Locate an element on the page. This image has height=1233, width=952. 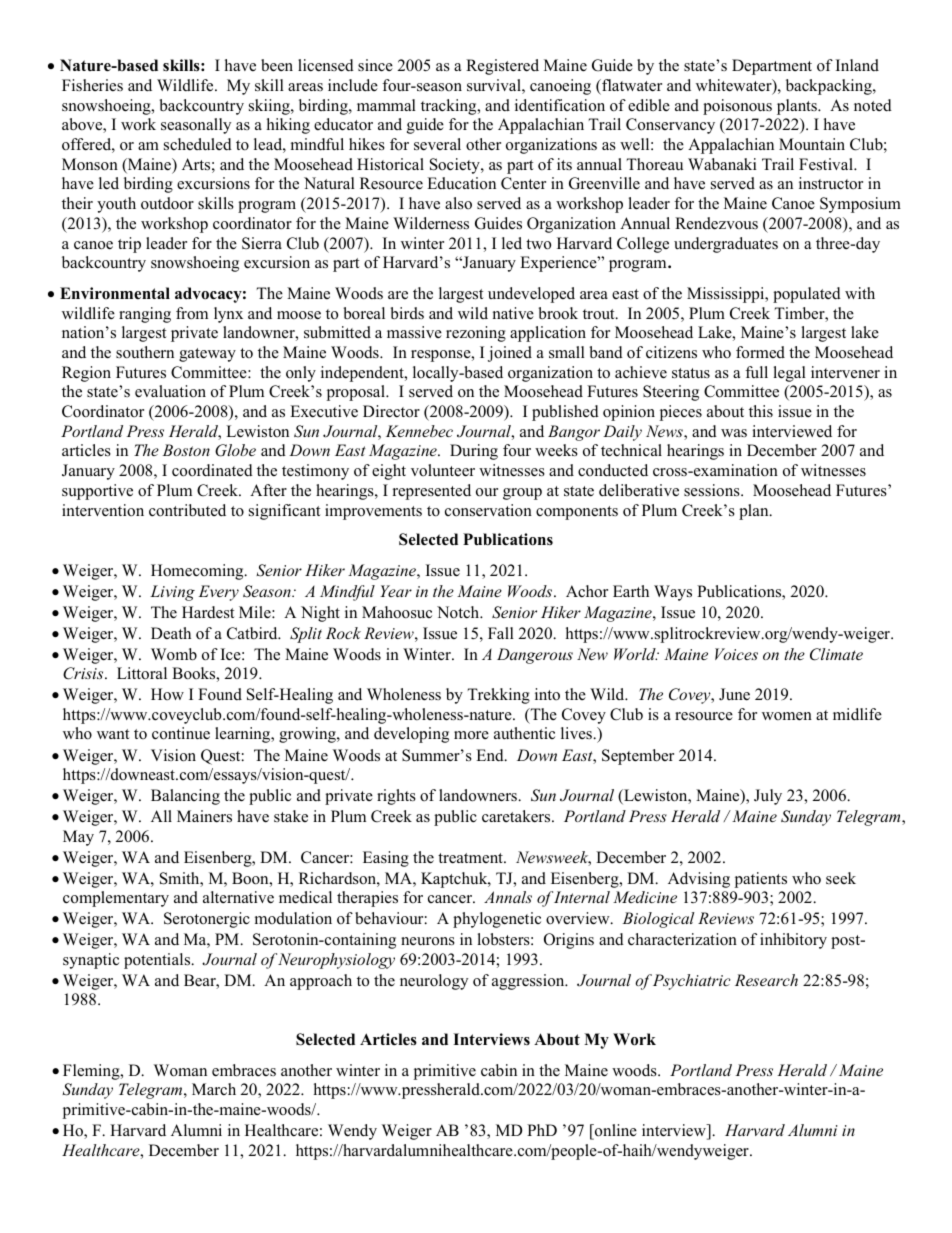
tracking is located at coordinates (450, 107).
